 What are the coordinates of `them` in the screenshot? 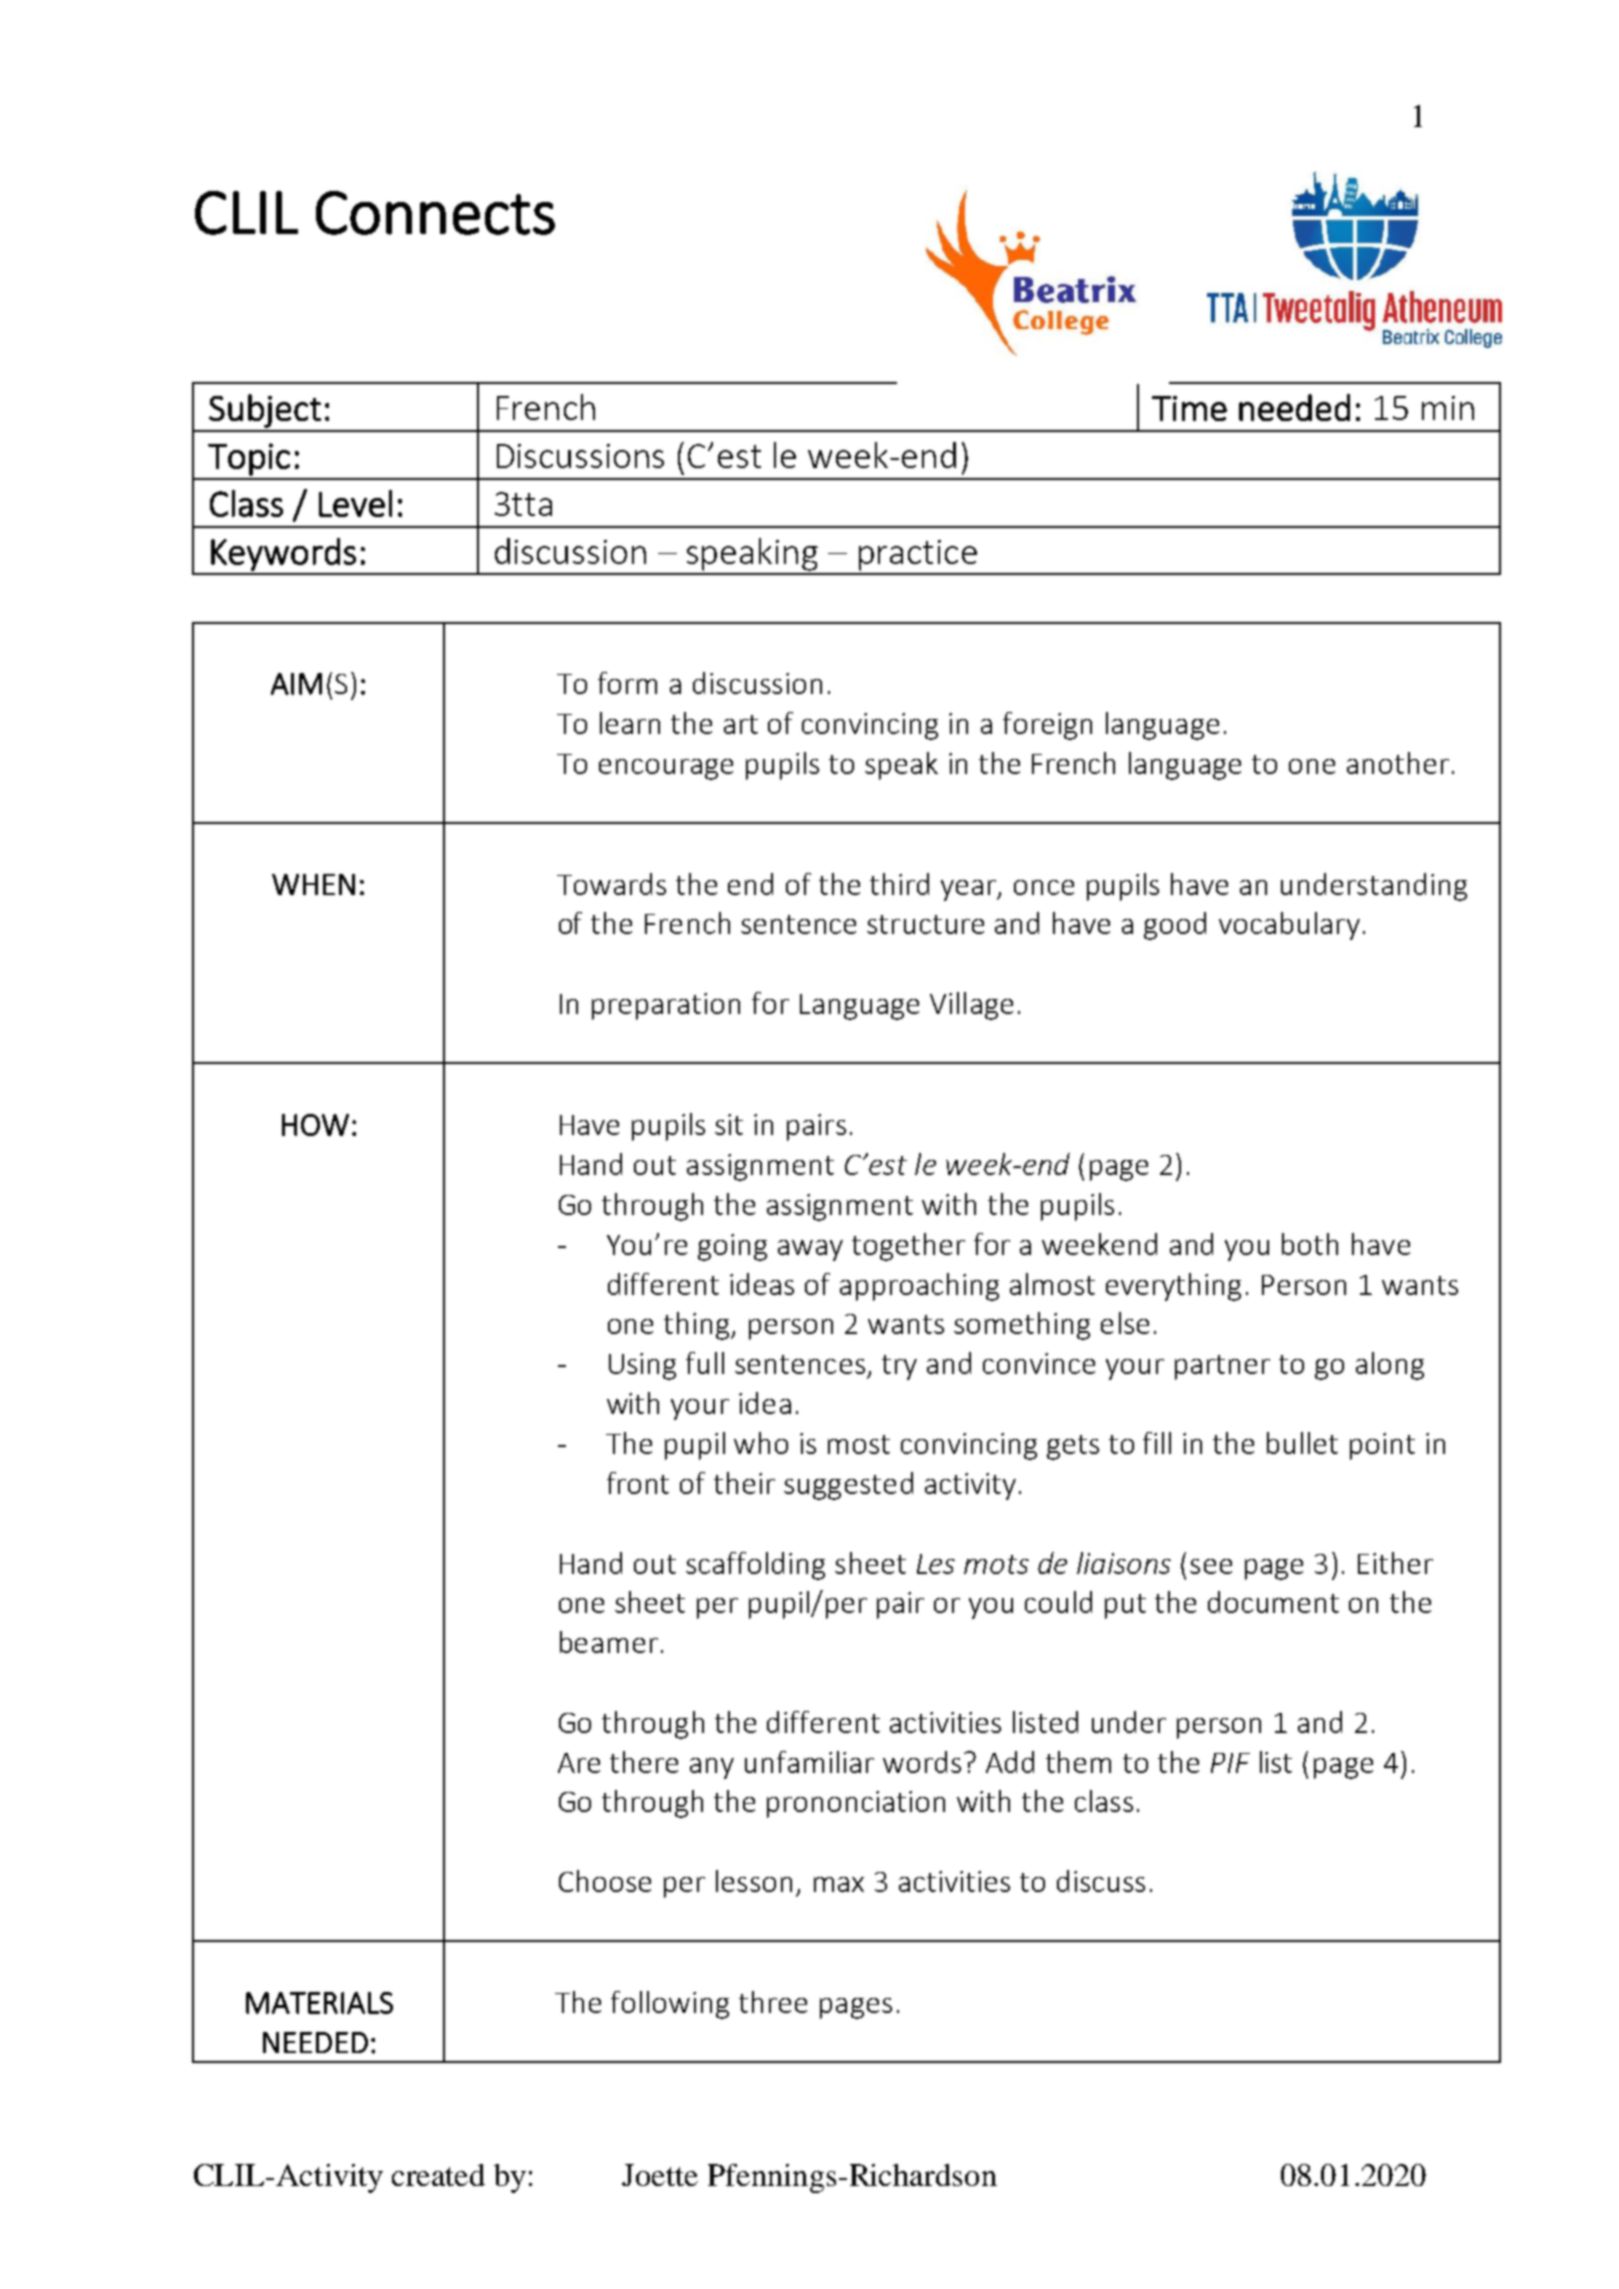 It's located at (1078, 1762).
